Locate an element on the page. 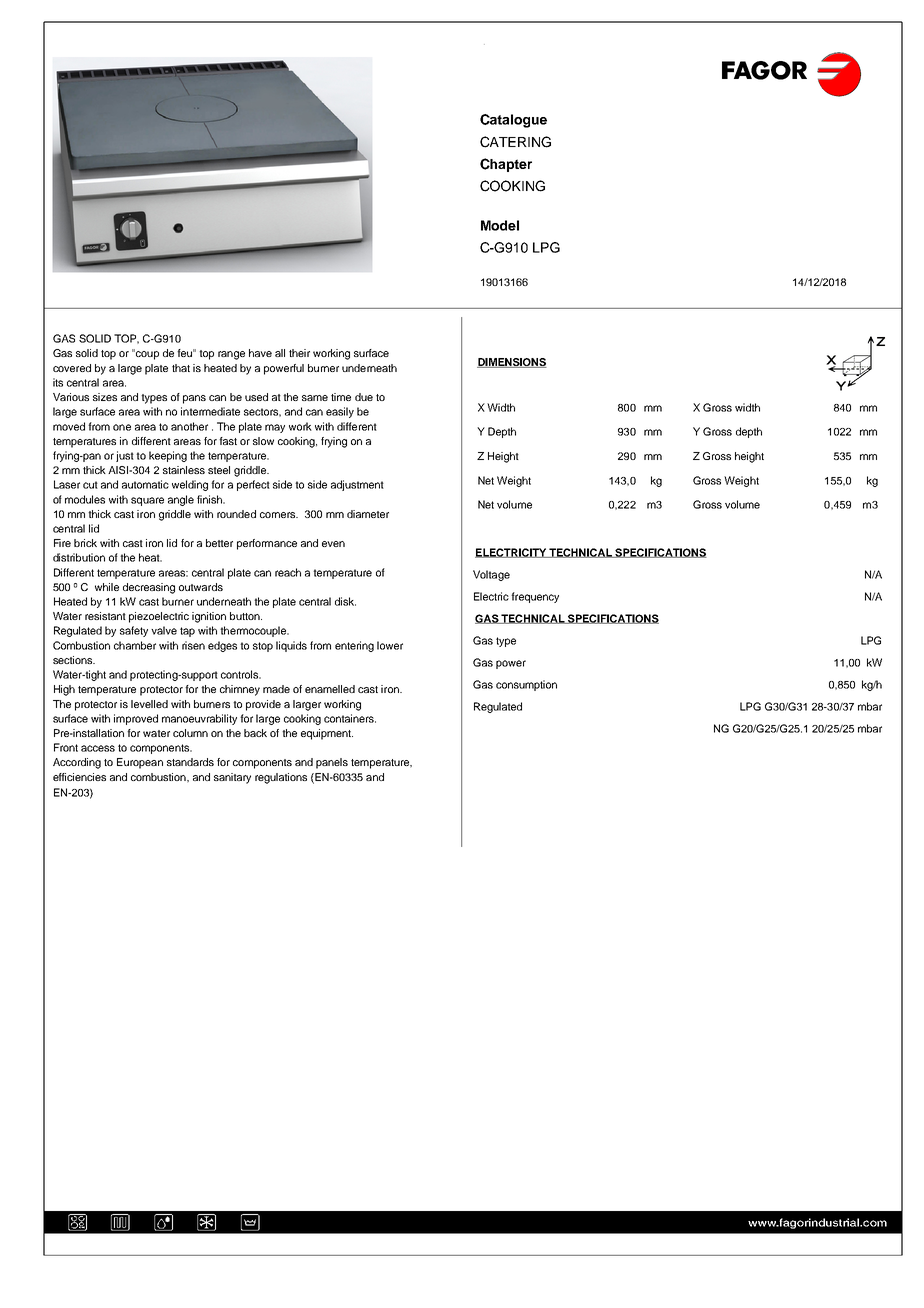 The width and height of the image is (924, 1308). reach is located at coordinates (288, 572).
